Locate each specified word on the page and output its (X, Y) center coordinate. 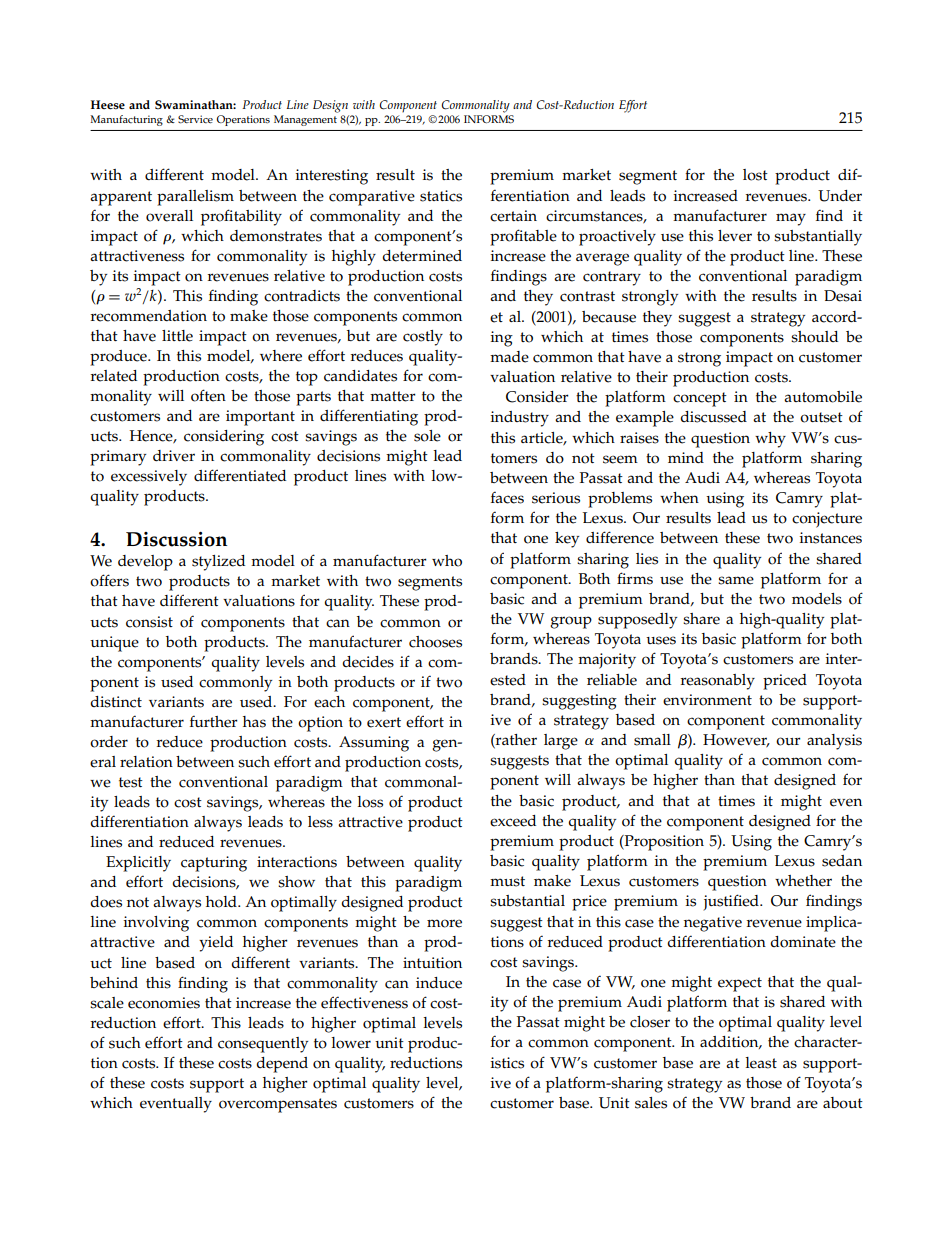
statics (441, 196)
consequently (263, 1045)
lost (755, 175)
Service (195, 119)
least (761, 1063)
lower (351, 1043)
